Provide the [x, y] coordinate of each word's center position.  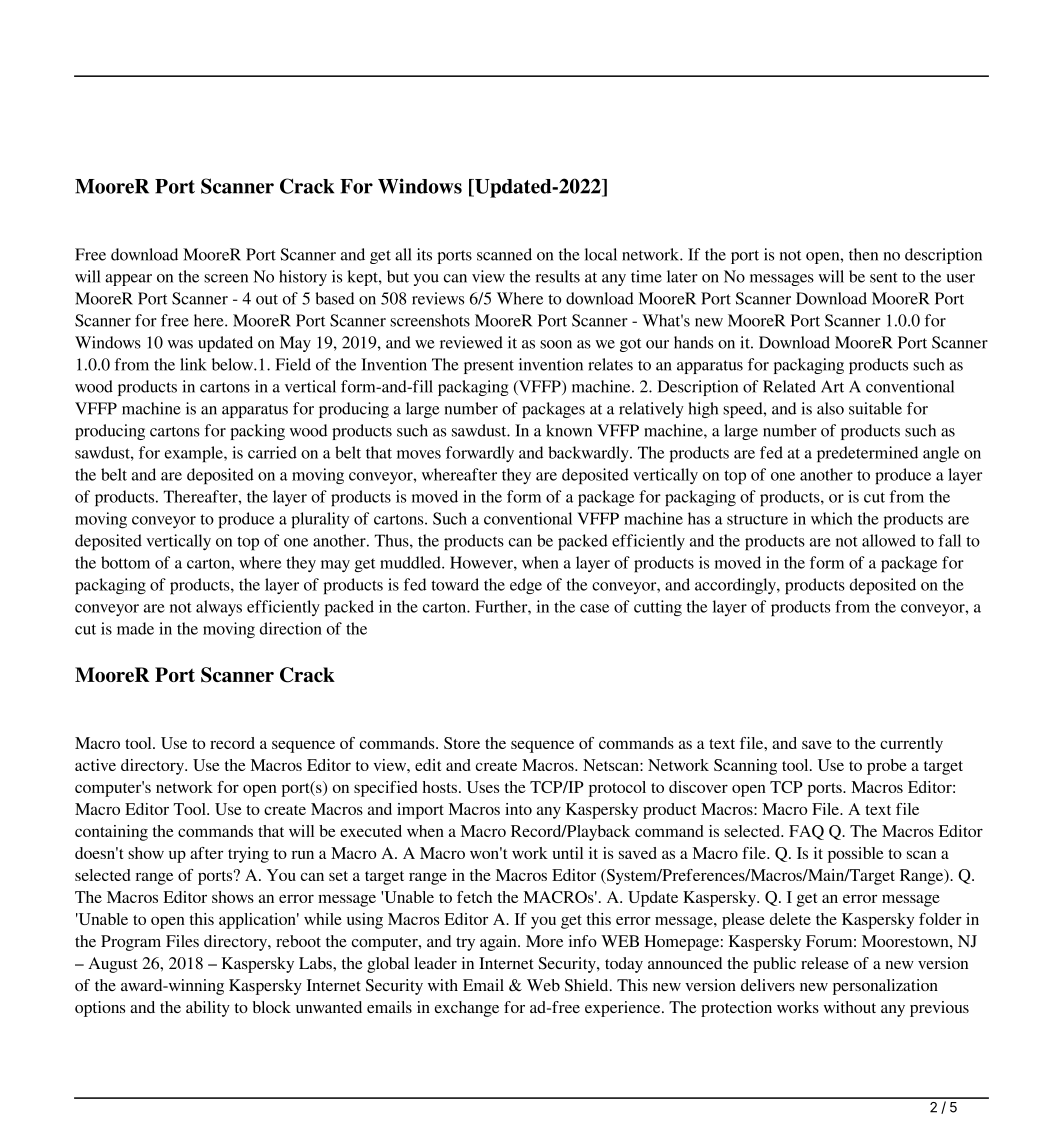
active [95, 765]
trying [248, 855]
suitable [875, 408]
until [568, 853]
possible [856, 855]
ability [208, 1009]
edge [526, 586]
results [558, 276]
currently [911, 745]
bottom [125, 562]
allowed [889, 540]
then [863, 254]
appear [128, 280]
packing [257, 432]
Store [462, 743]
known [569, 430]
